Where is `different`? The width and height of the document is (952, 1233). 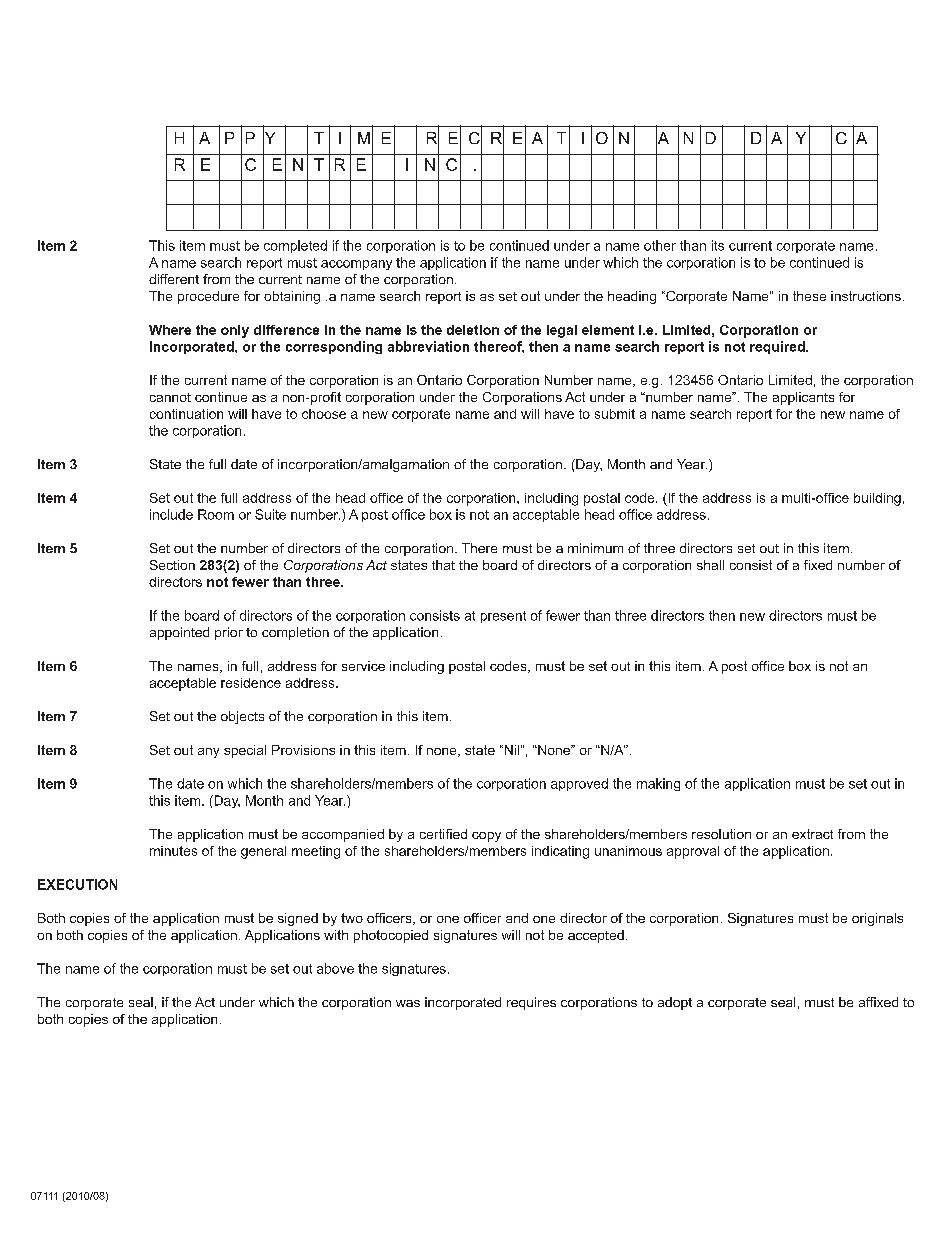
different is located at coordinates (174, 279).
